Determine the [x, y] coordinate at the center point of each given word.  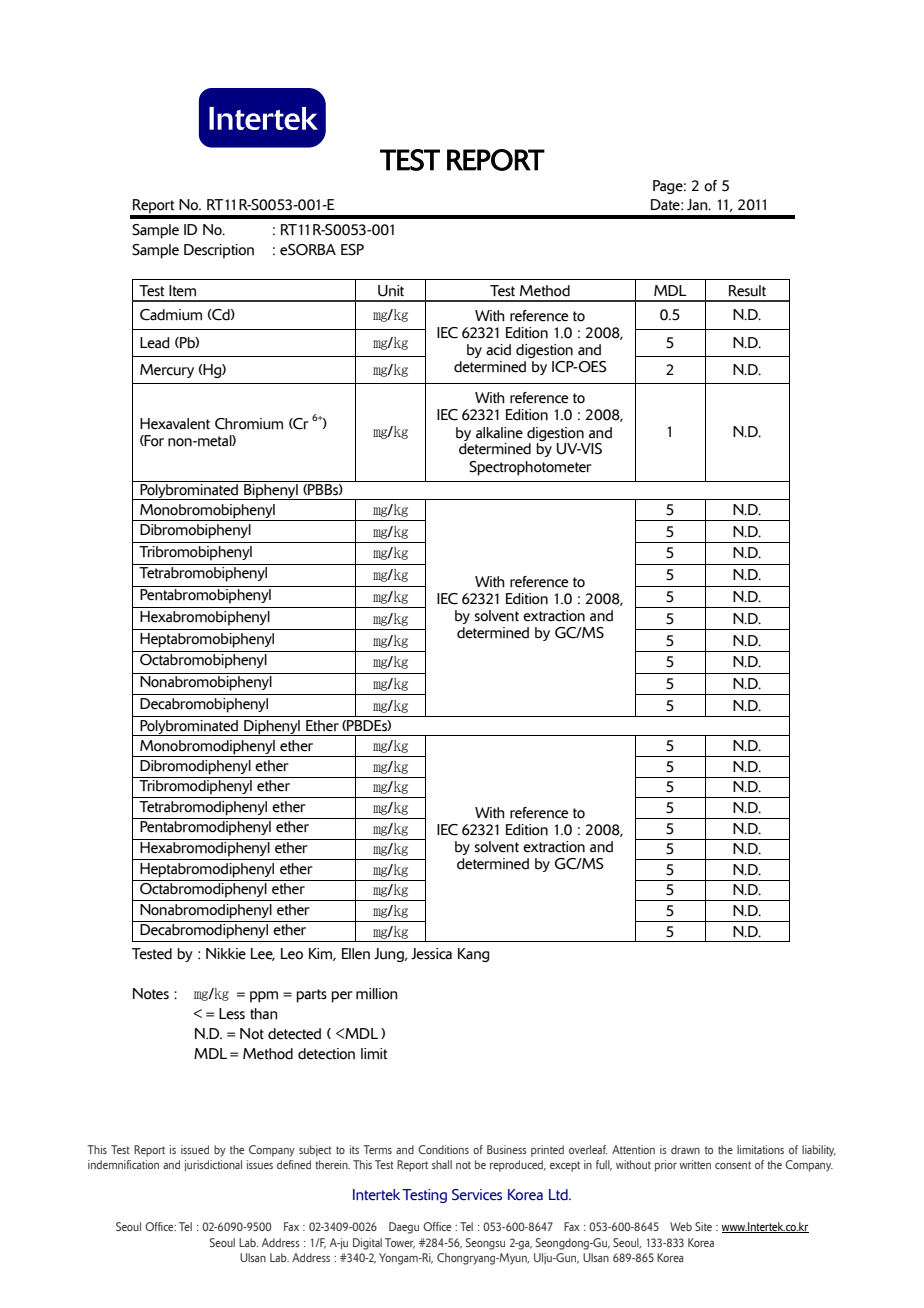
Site [703, 1226]
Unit [391, 291]
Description [219, 251]
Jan [698, 205]
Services [477, 1195]
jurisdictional [213, 1165]
